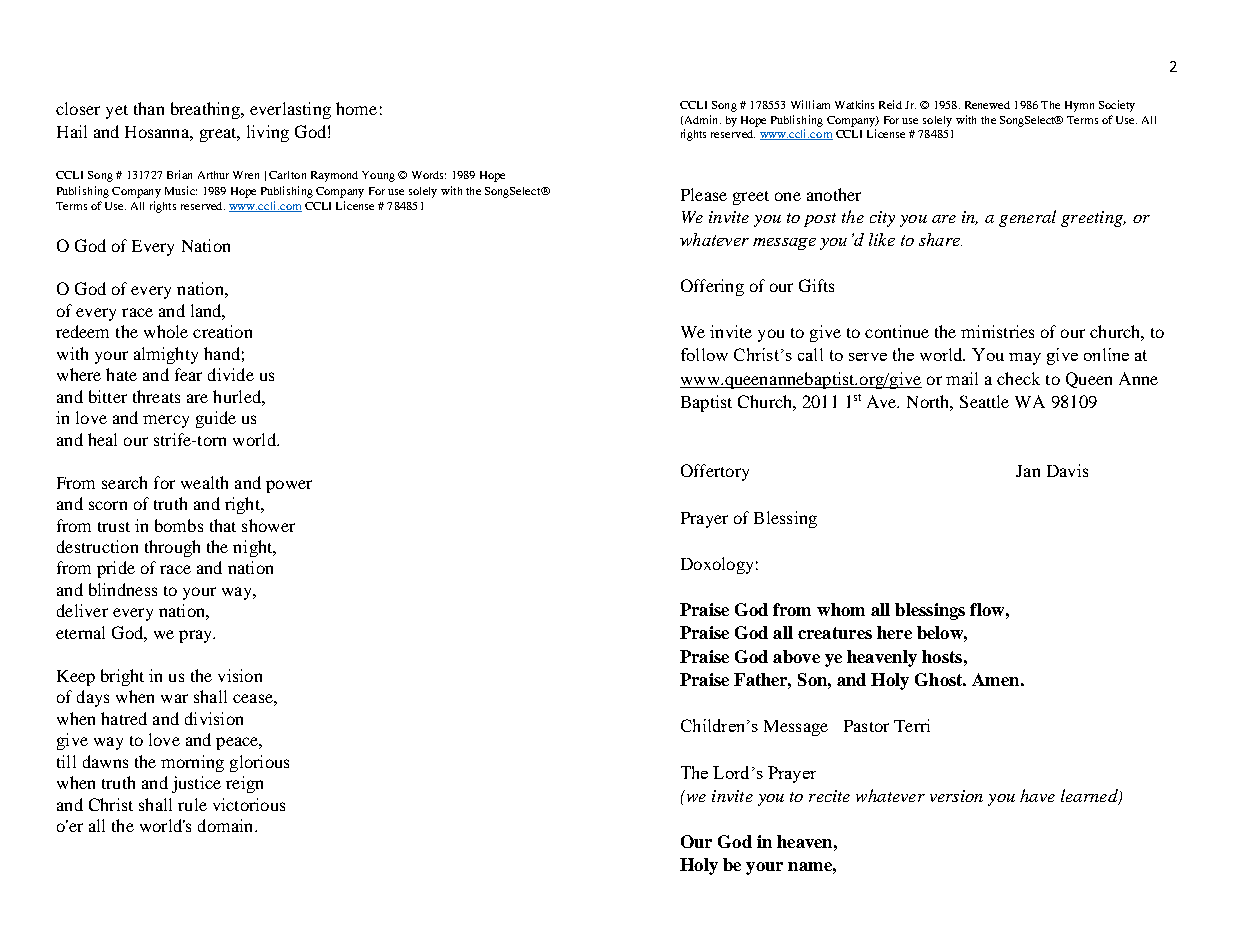 The height and width of the image is (952, 1233). What do you see at coordinates (1025, 359) in the image?
I see `may` at bounding box center [1025, 359].
